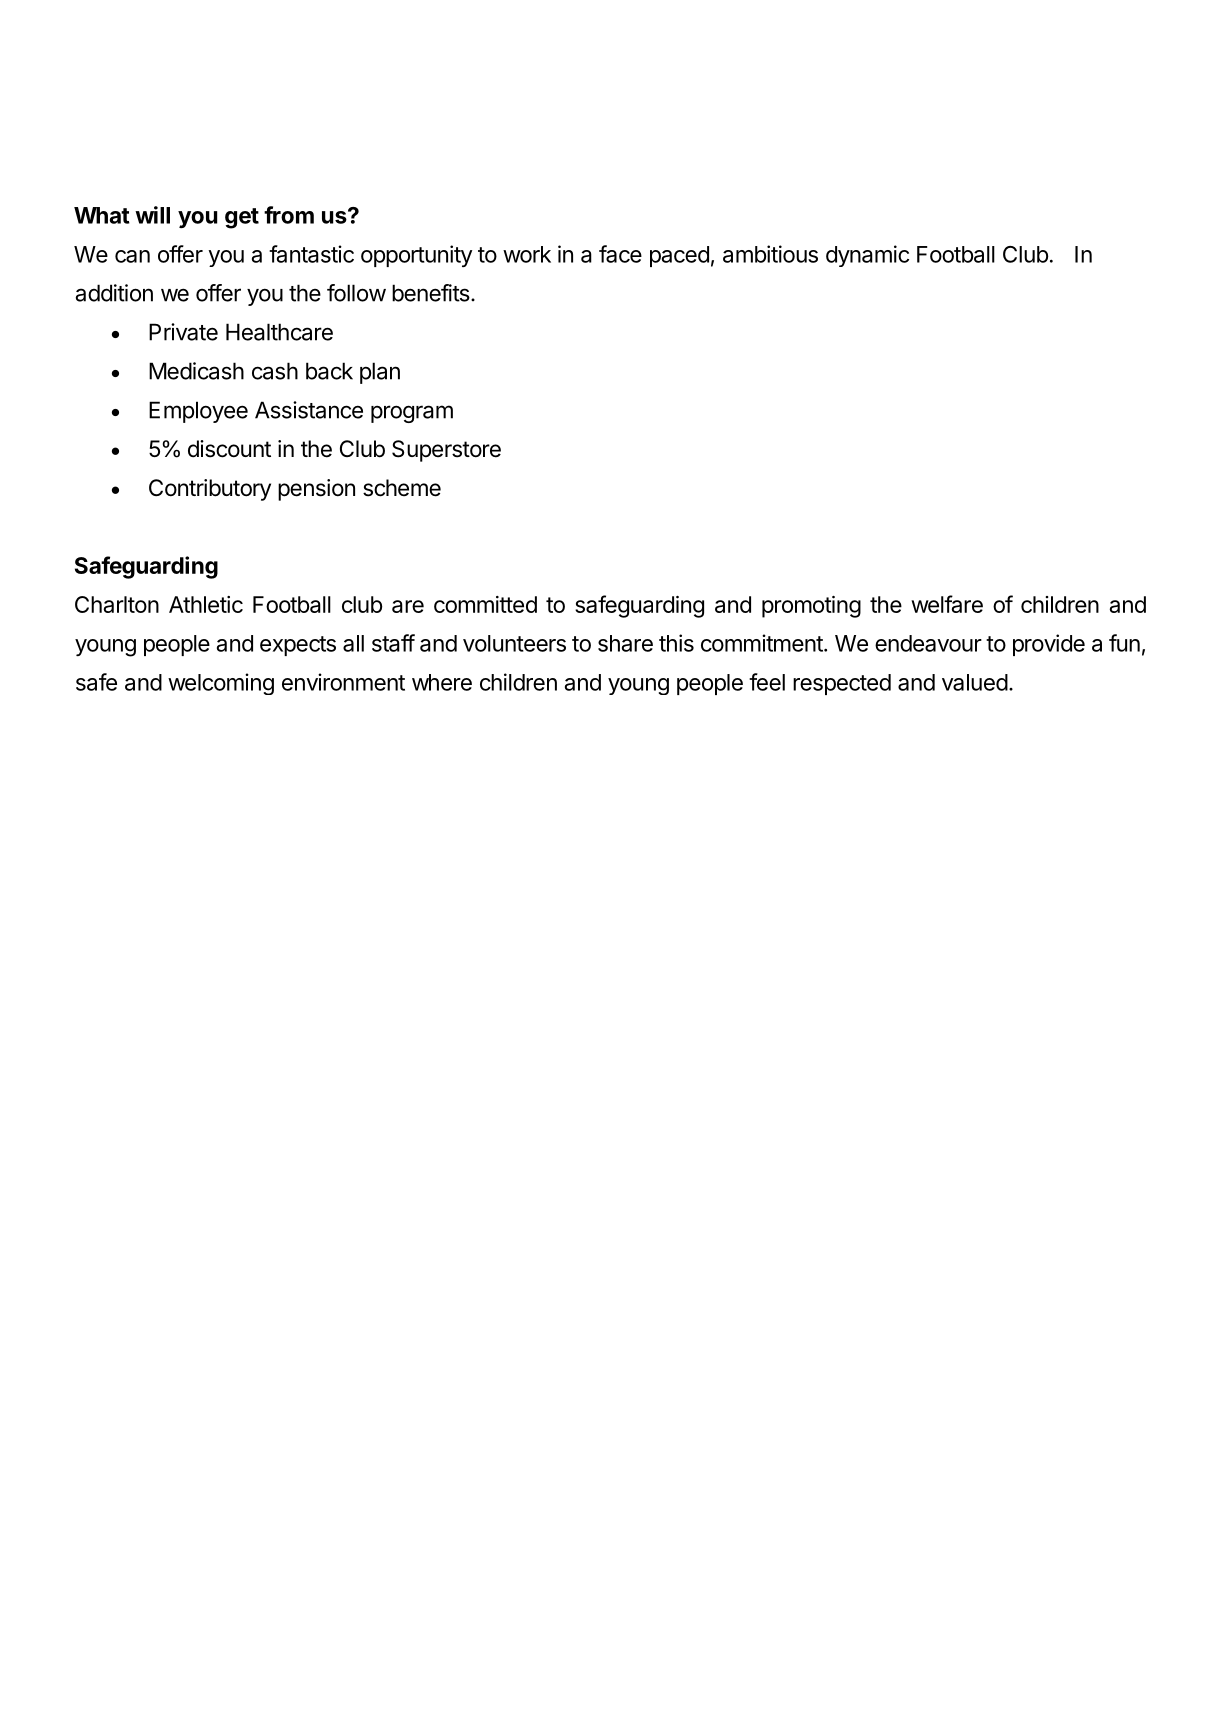 This page has height=1727, width=1220. What do you see at coordinates (620, 254) in the page?
I see `face` at bounding box center [620, 254].
